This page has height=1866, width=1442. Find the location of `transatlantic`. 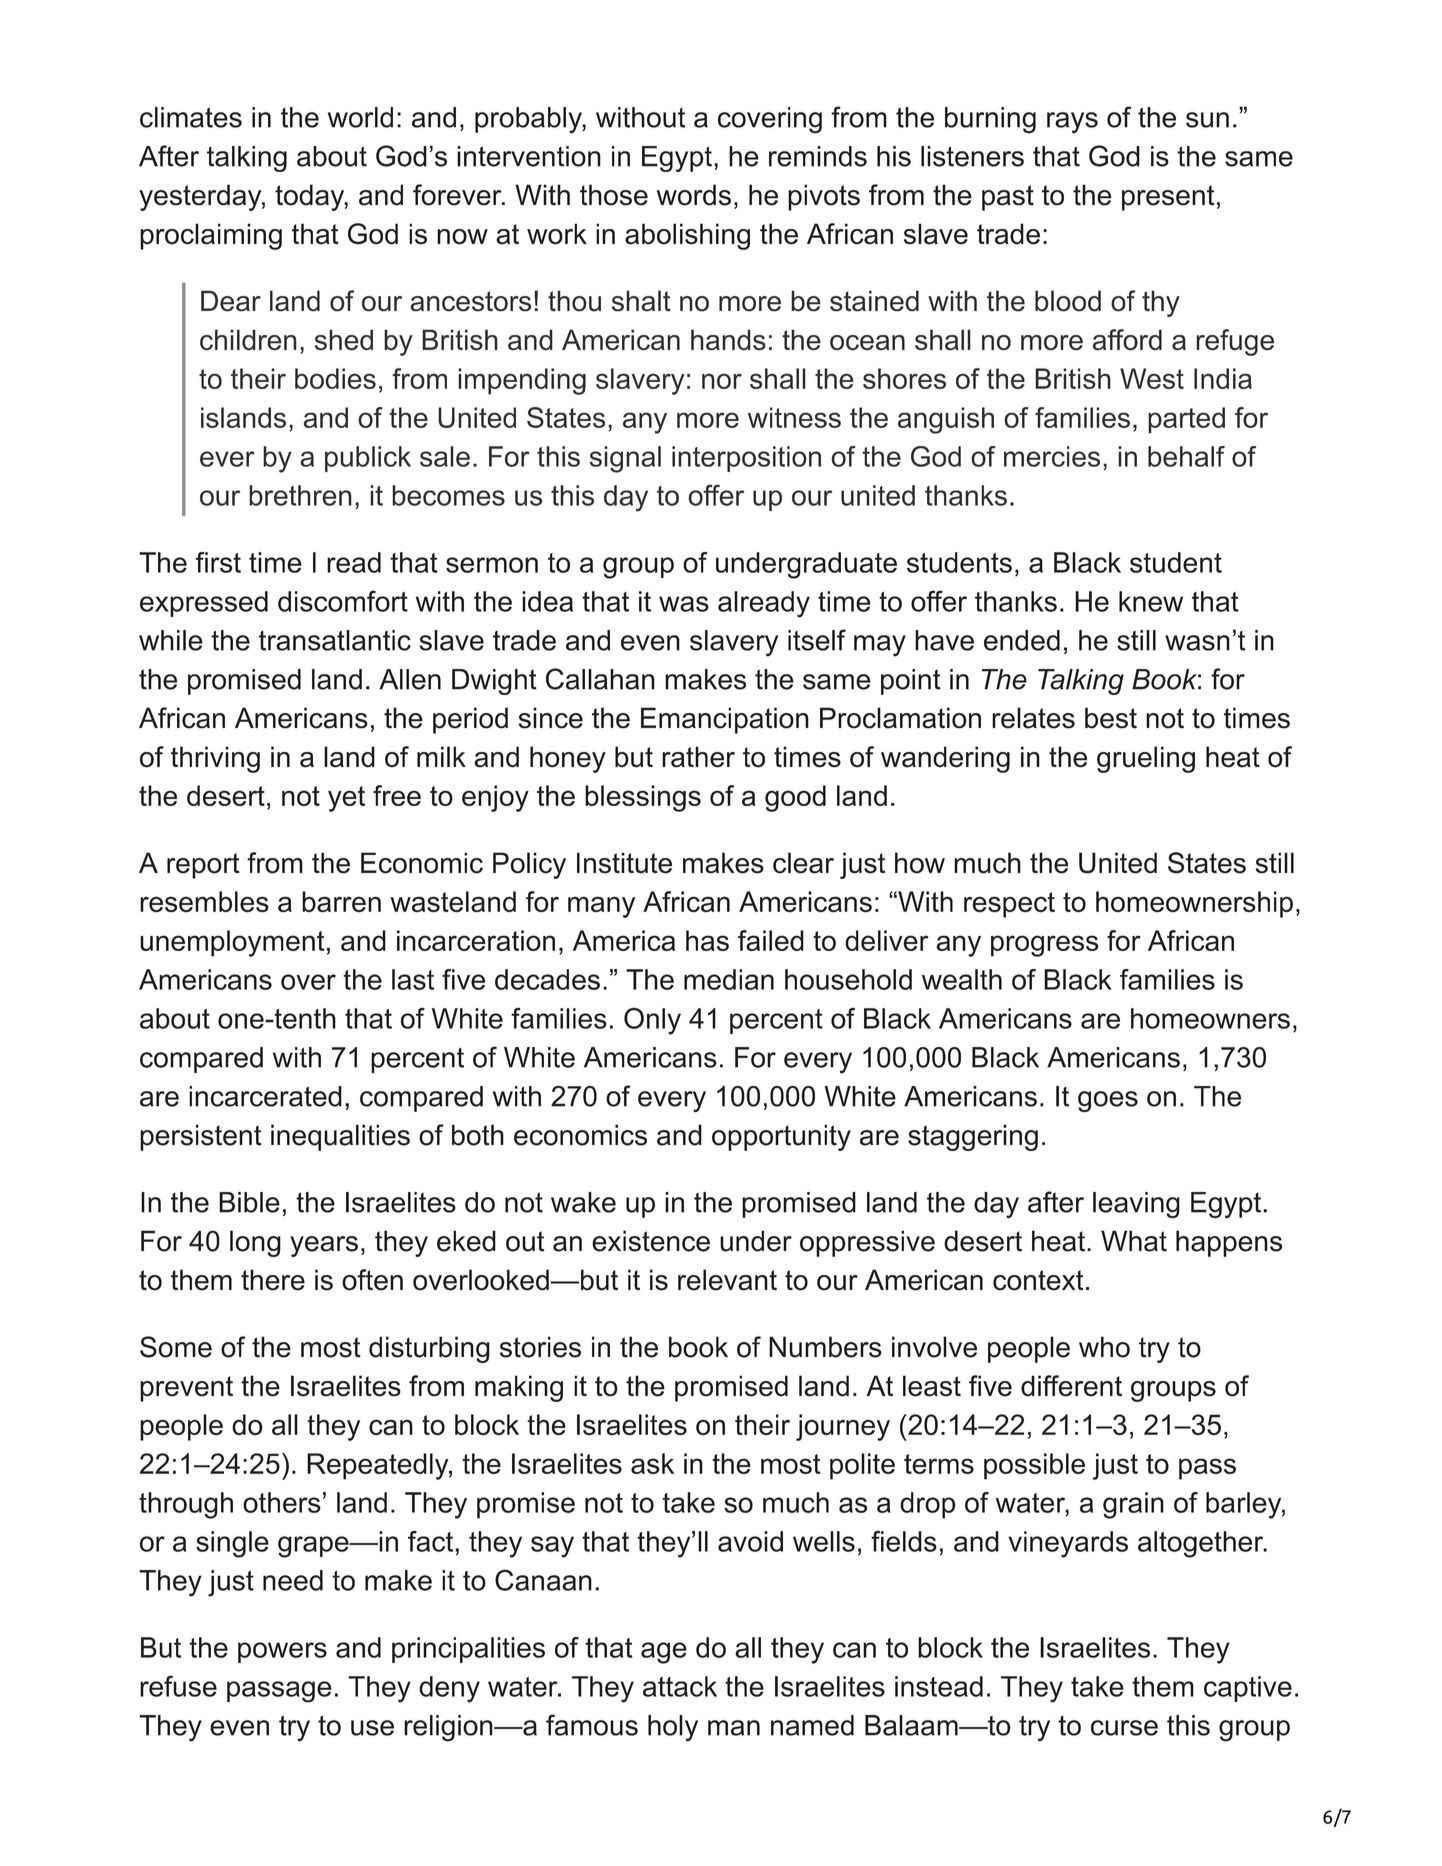

transatlantic is located at coordinates (335, 640).
